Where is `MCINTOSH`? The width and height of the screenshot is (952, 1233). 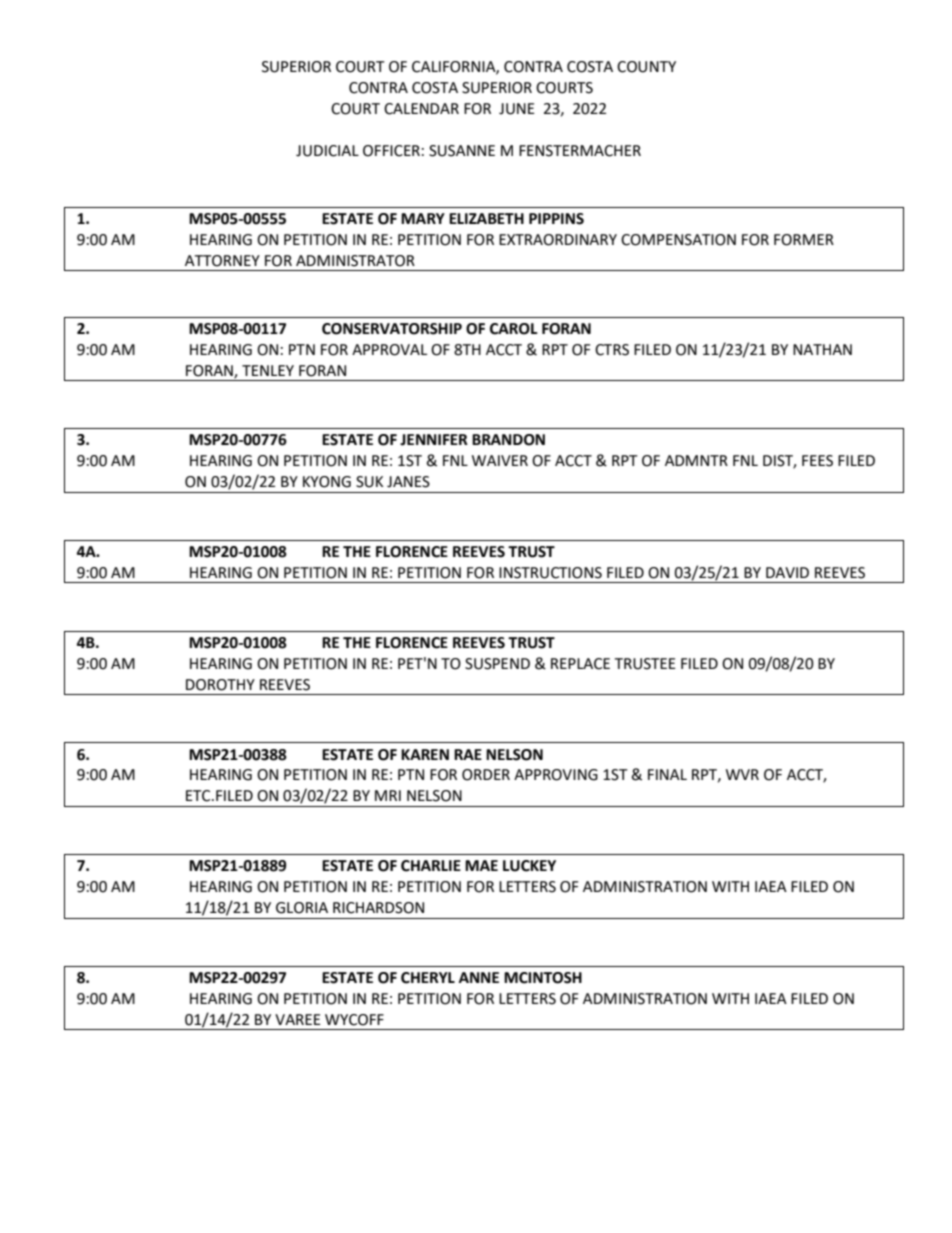
MCINTOSH is located at coordinates (543, 978).
